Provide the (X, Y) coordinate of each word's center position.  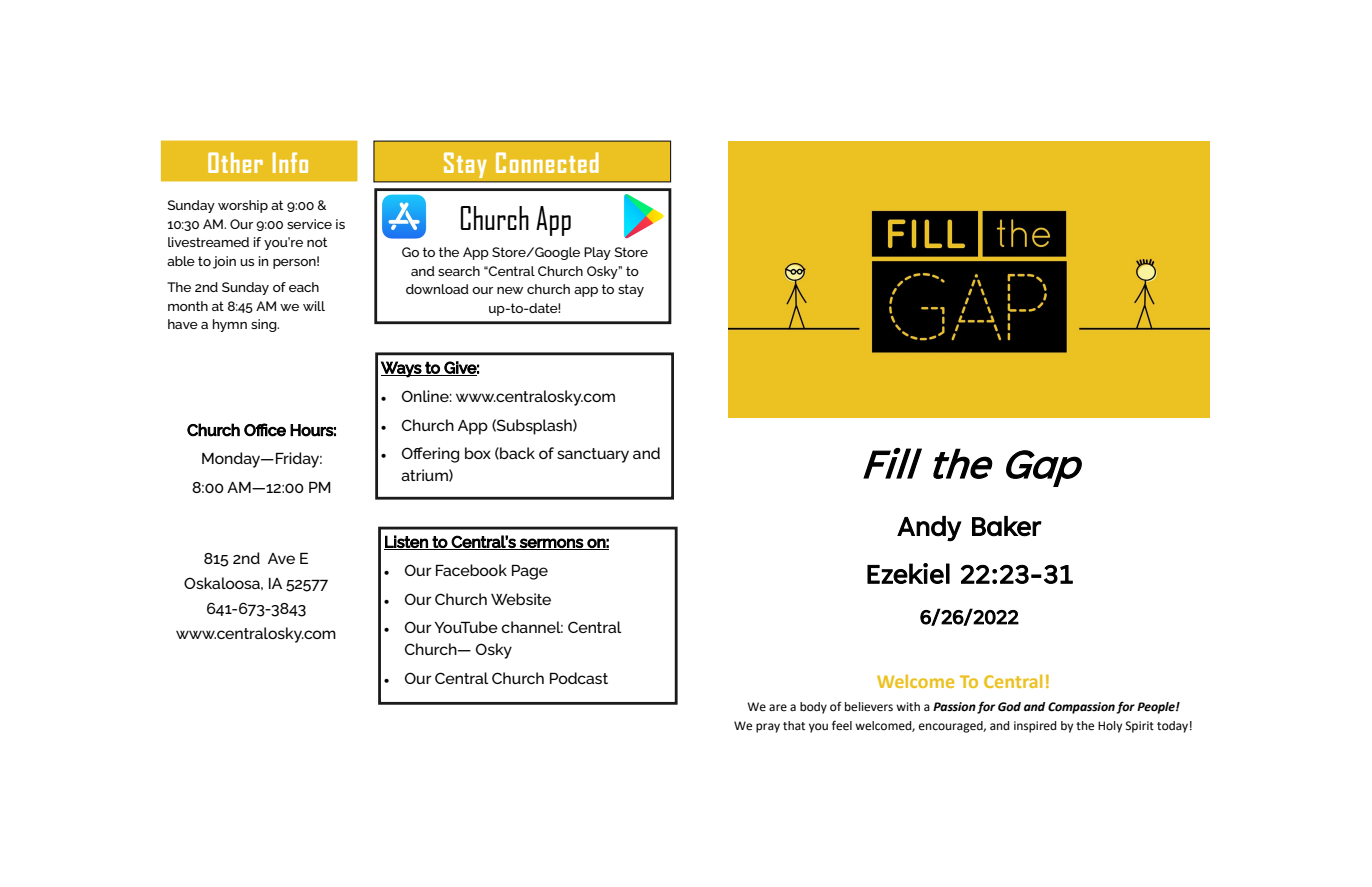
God (1009, 707)
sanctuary (593, 455)
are (778, 707)
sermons (551, 544)
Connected (547, 162)
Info (290, 162)
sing (265, 325)
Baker (1007, 526)
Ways (402, 369)
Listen (407, 542)
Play (597, 253)
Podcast (579, 678)
